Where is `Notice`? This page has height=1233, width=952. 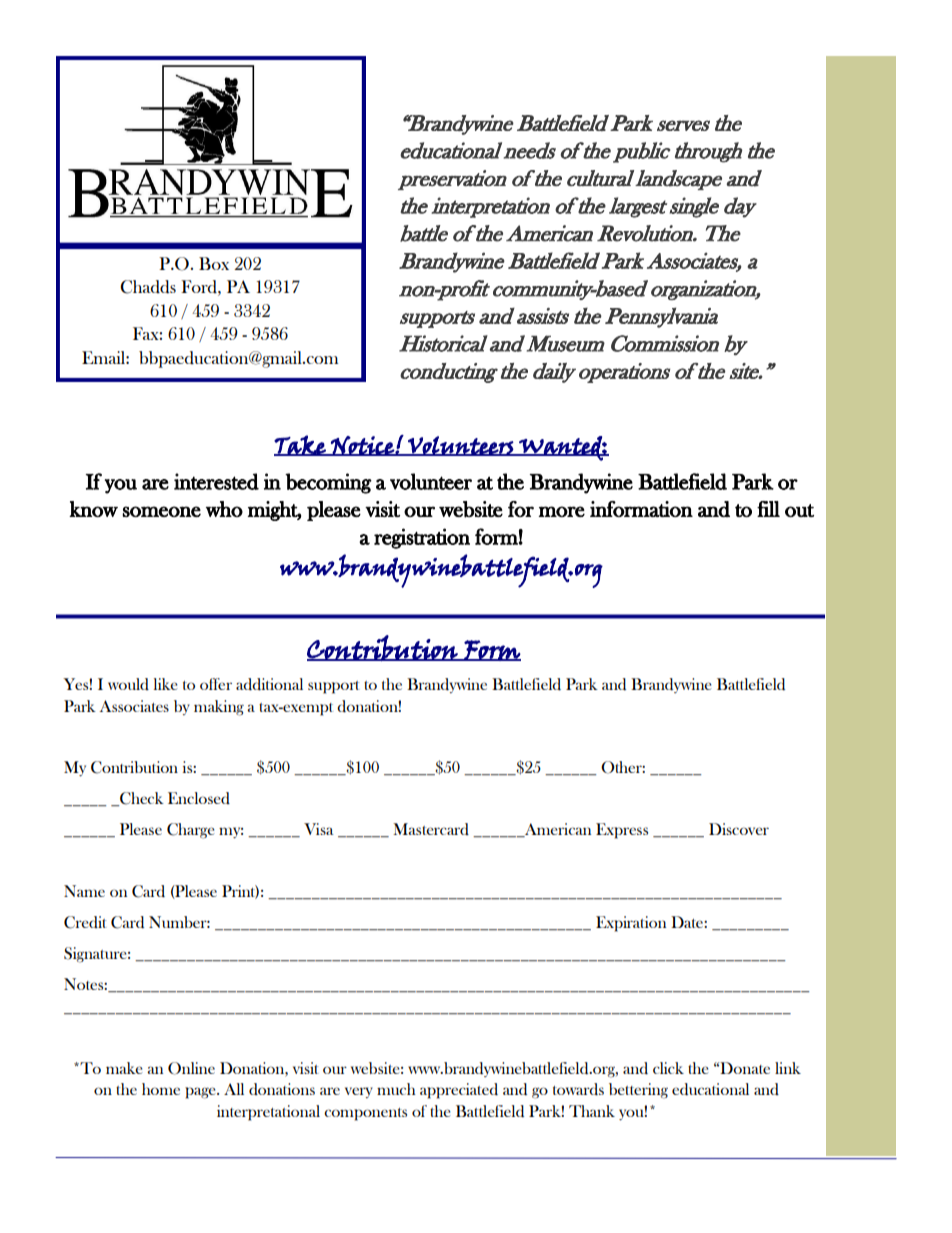
Notice is located at coordinates (362, 446).
